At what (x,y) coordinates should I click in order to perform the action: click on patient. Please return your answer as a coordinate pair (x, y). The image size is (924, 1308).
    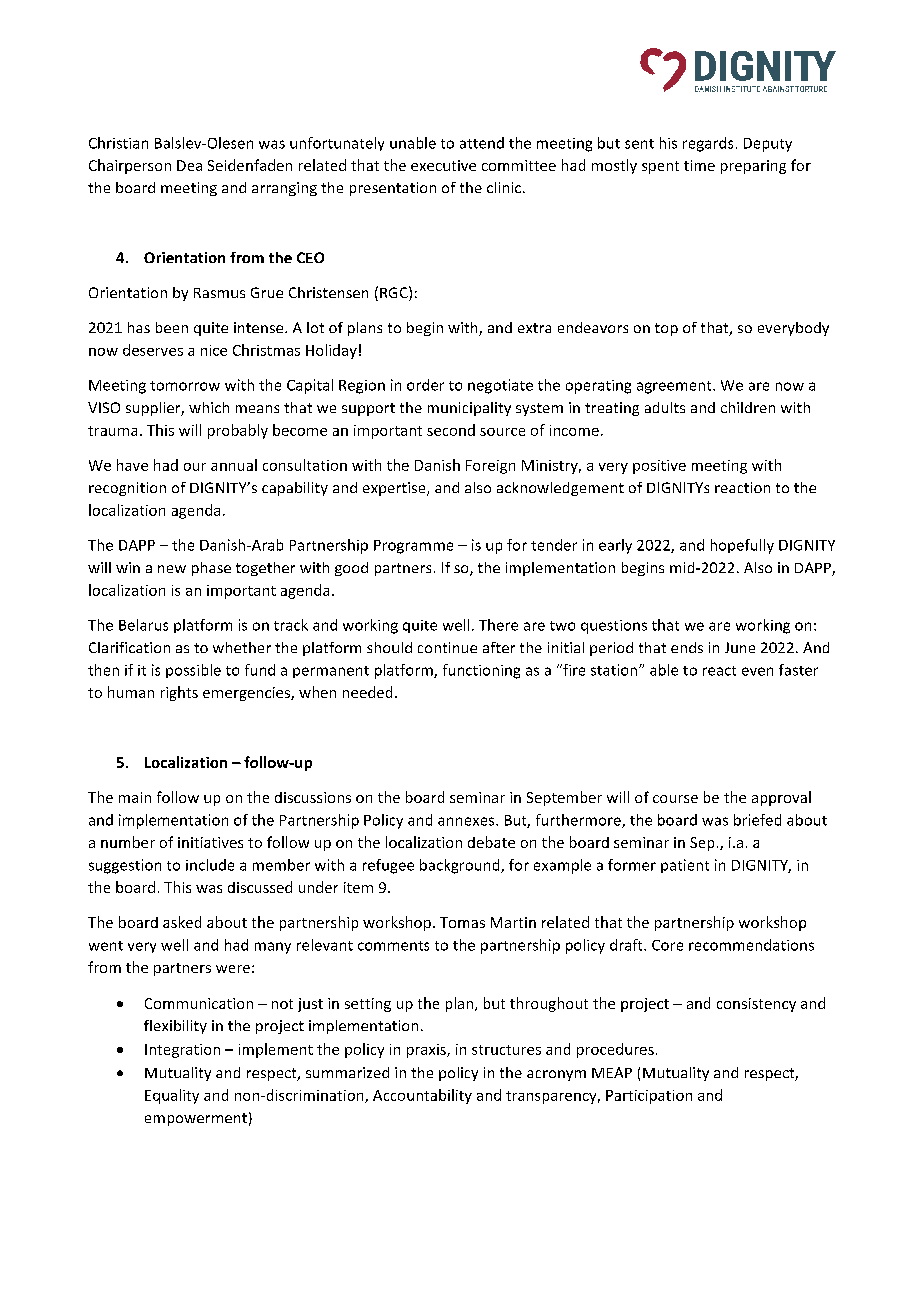
    Looking at the image, I should click on (685, 866).
